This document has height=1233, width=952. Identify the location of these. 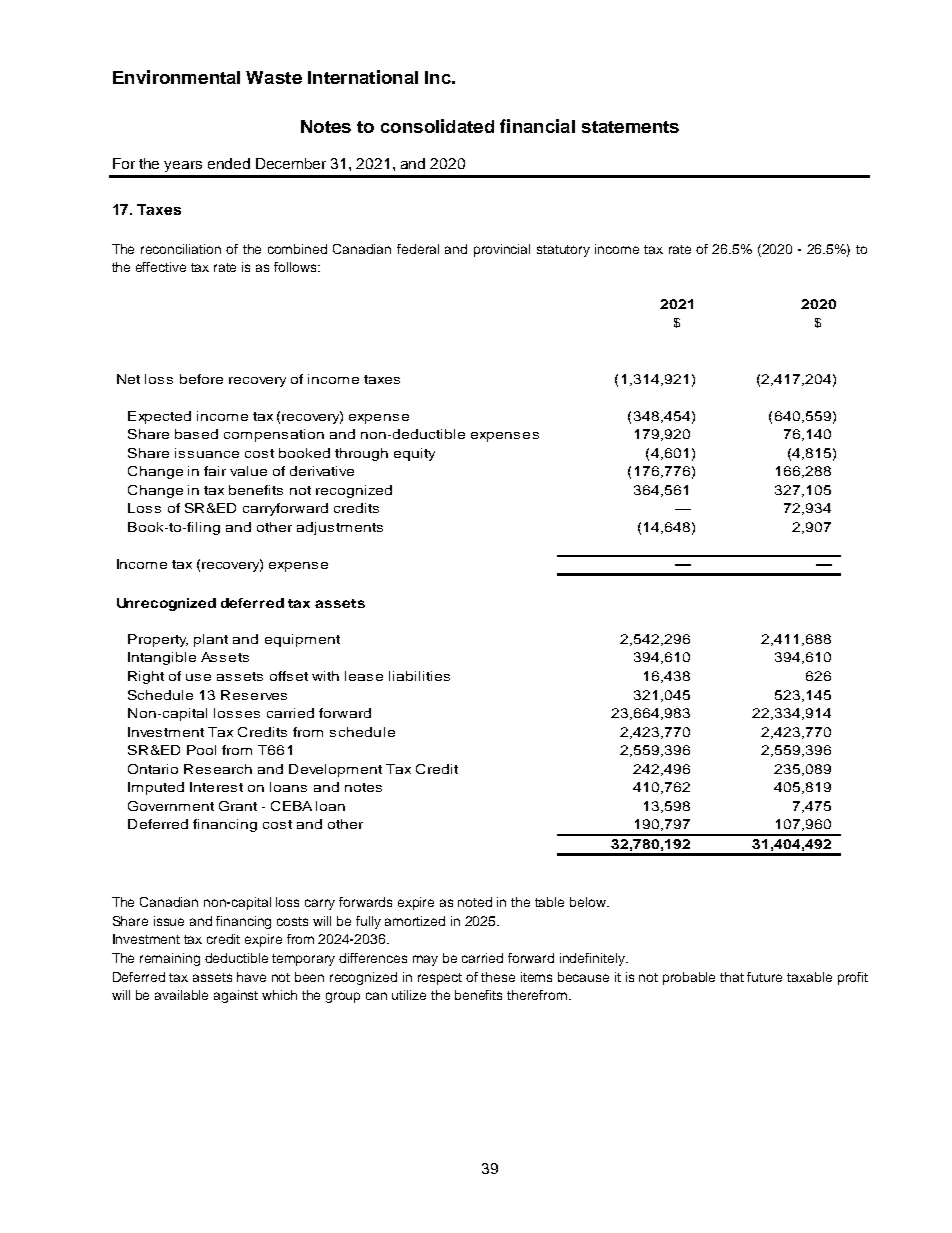
(498, 977).
